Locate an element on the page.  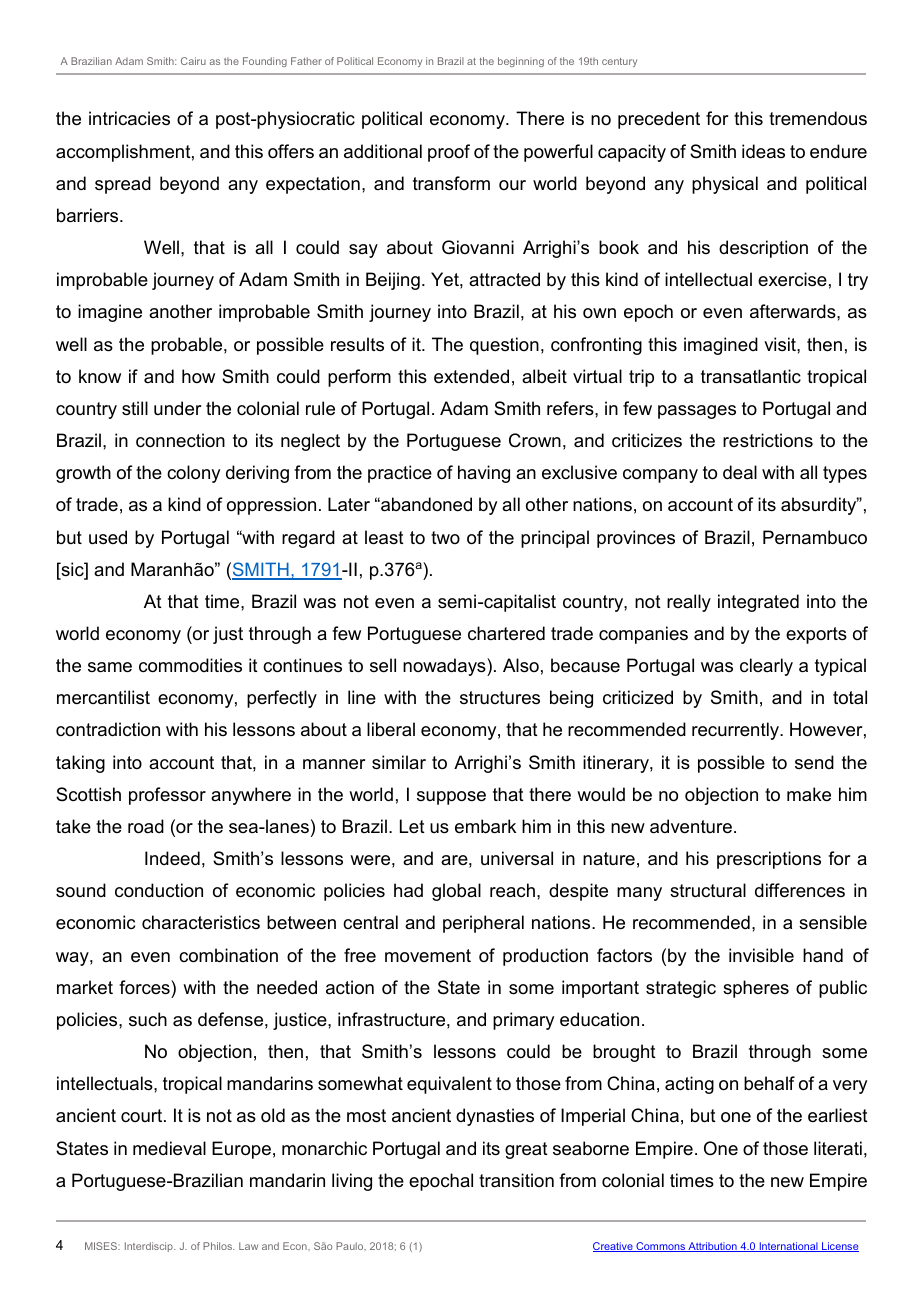
clearly is located at coordinates (766, 667).
